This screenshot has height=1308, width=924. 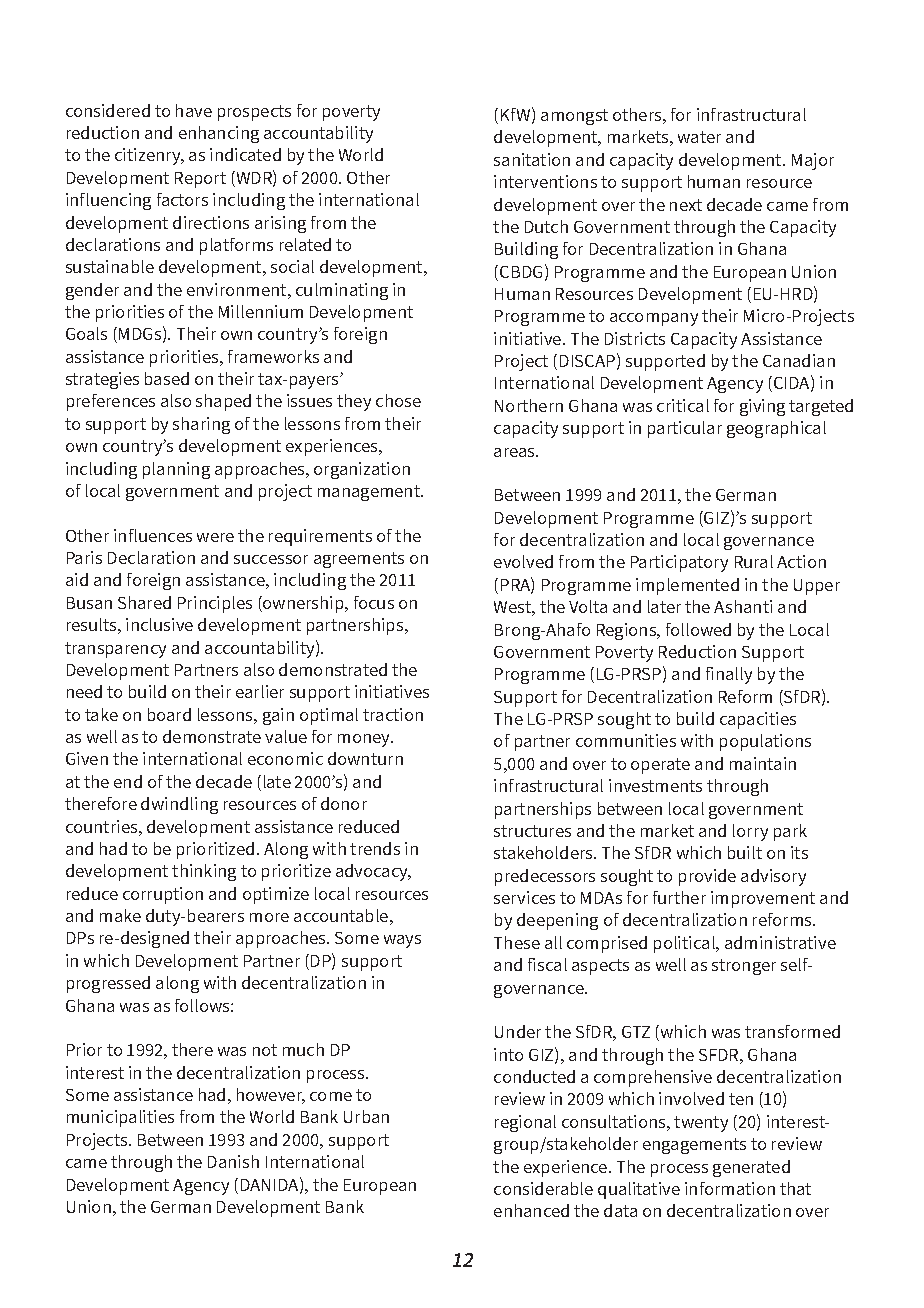 What do you see at coordinates (167, 378) in the screenshot?
I see `based` at bounding box center [167, 378].
